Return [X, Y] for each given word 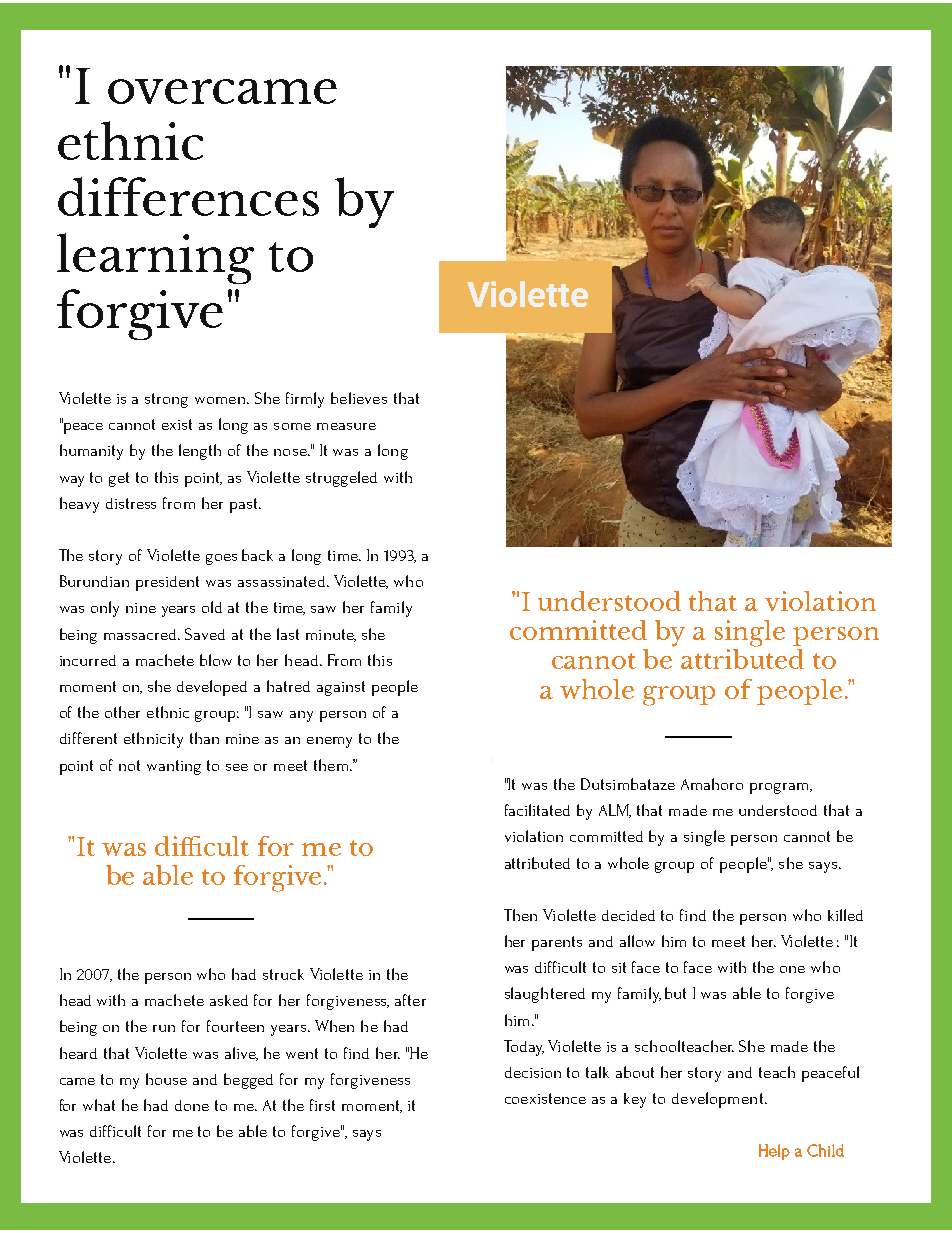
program [780, 788]
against [341, 688]
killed [845, 915]
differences [188, 196]
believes [359, 398]
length [200, 452]
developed [212, 688]
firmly [305, 400]
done [192, 1105]
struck [283, 974]
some [292, 426]
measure [346, 426]
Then [520, 915]
